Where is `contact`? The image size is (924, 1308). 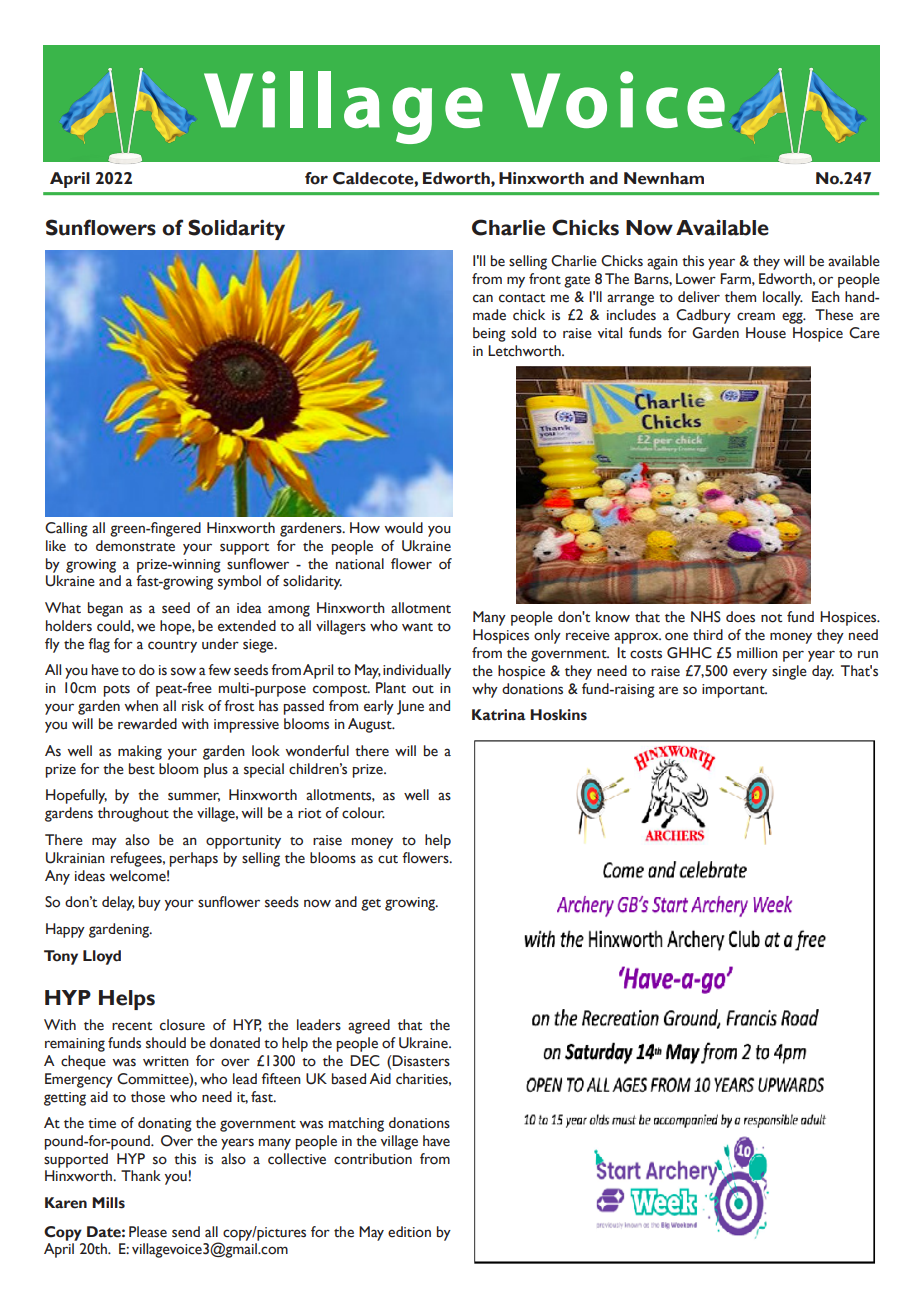
contact is located at coordinates (522, 298).
